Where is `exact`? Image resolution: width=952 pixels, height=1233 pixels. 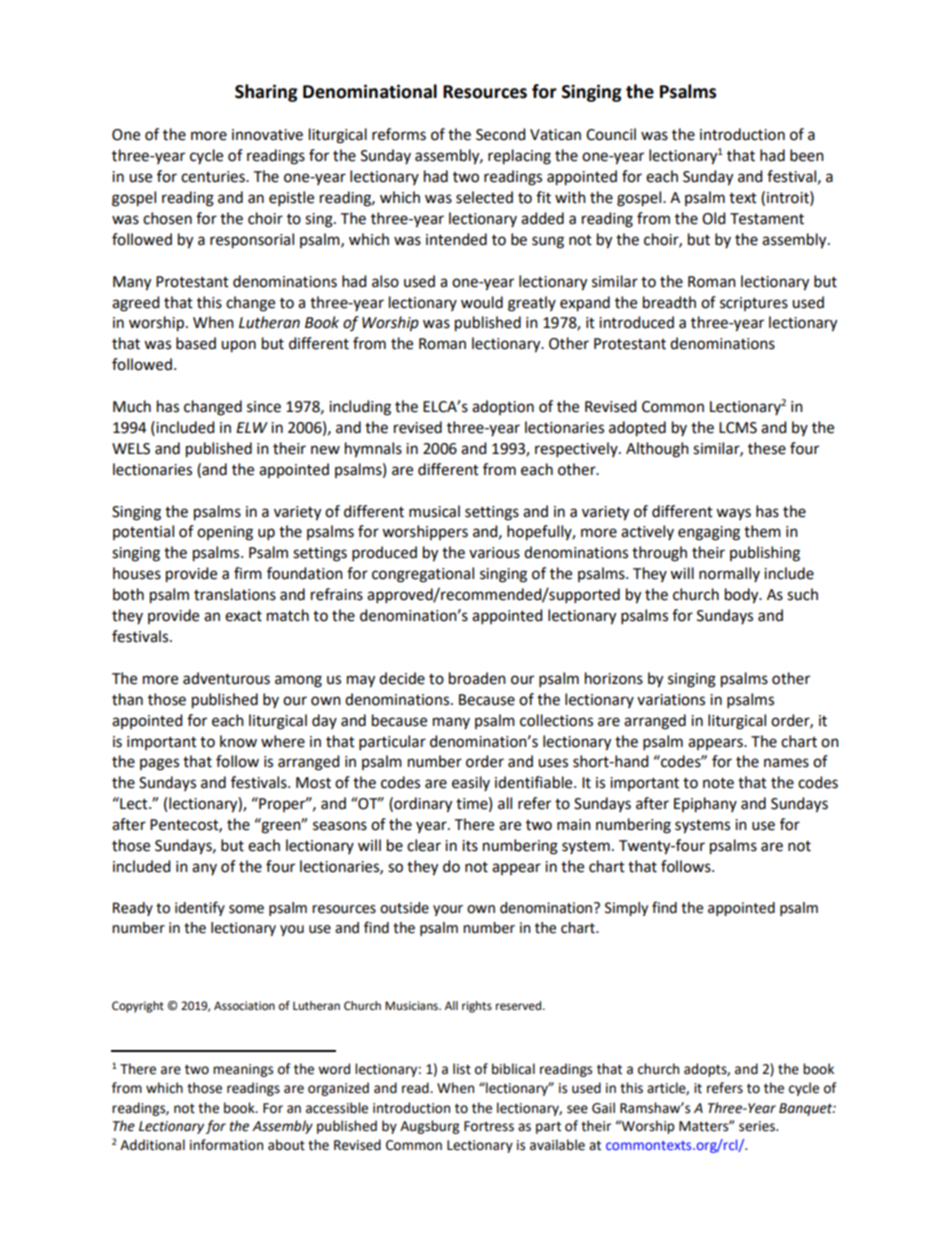 exact is located at coordinates (243, 616).
